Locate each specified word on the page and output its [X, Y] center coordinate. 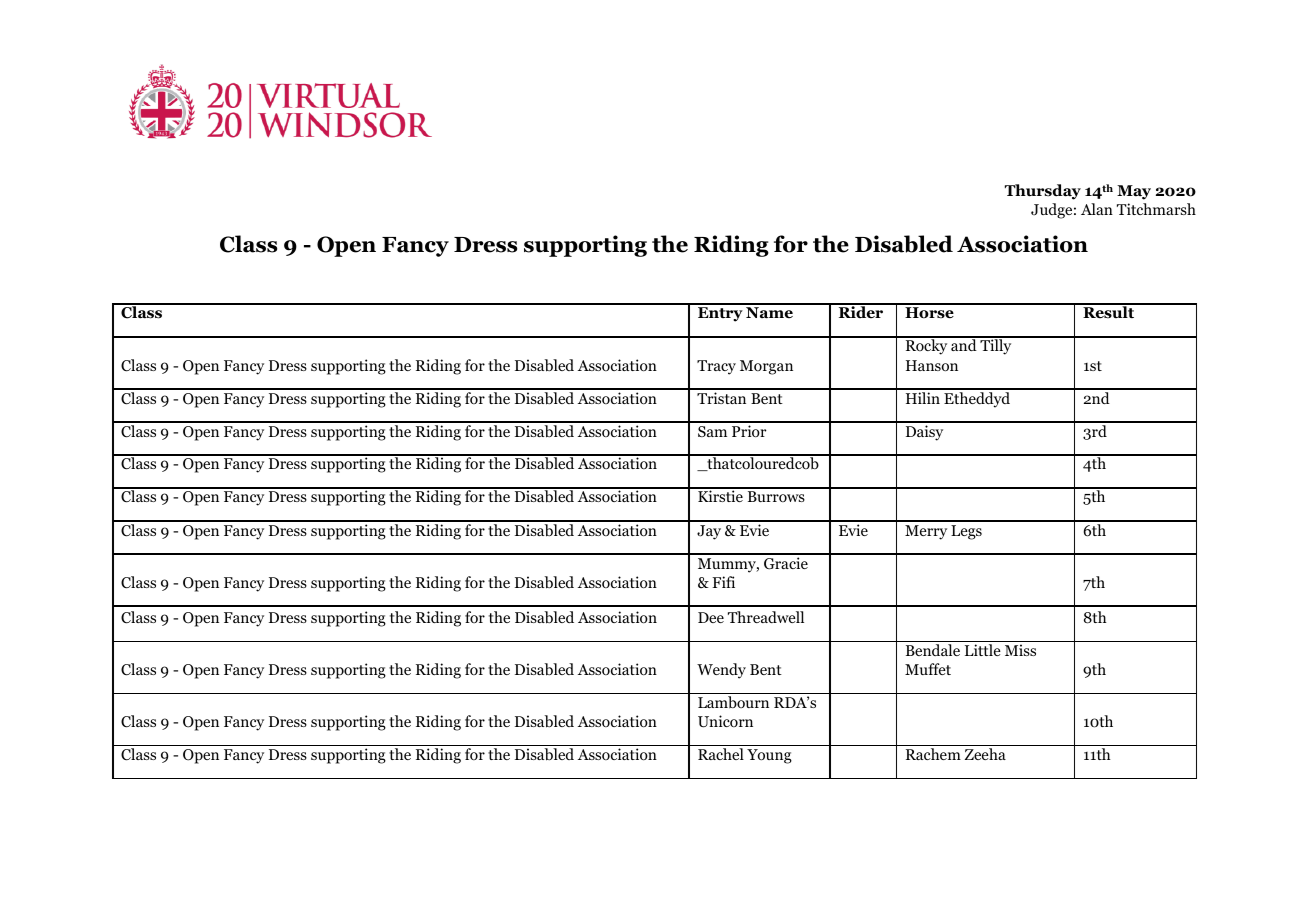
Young [769, 756]
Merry [926, 532]
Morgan [766, 367]
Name [769, 313]
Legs [966, 532]
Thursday [1043, 192]
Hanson [932, 366]
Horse [929, 313]
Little [983, 650]
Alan [1097, 209]
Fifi [723, 582]
